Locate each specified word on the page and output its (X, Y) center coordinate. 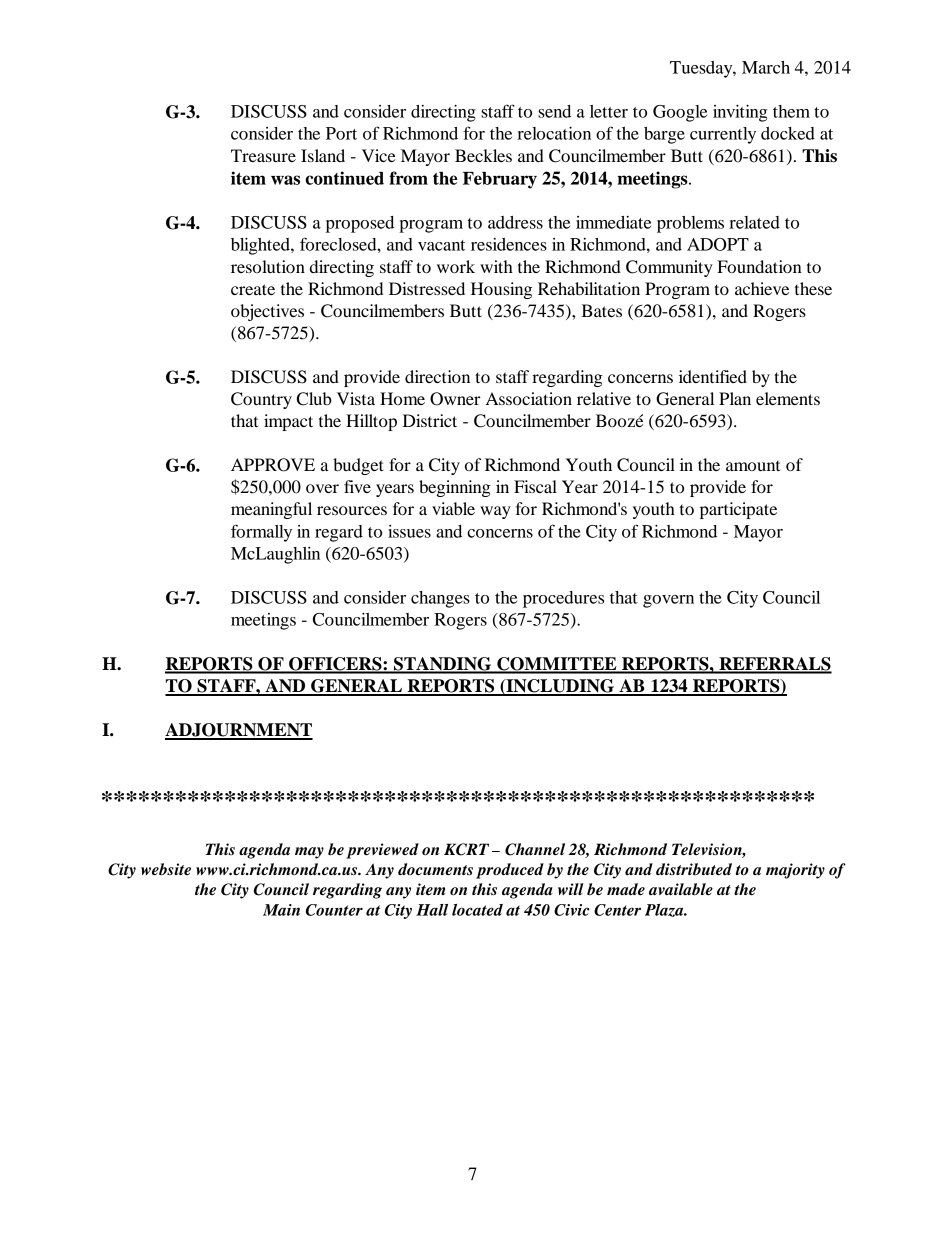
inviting (740, 113)
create (253, 289)
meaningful (271, 510)
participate (738, 510)
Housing (501, 290)
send (554, 111)
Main (281, 910)
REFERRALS (774, 665)
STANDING (443, 665)
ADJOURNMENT (239, 731)
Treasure (263, 155)
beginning (455, 488)
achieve (762, 288)
